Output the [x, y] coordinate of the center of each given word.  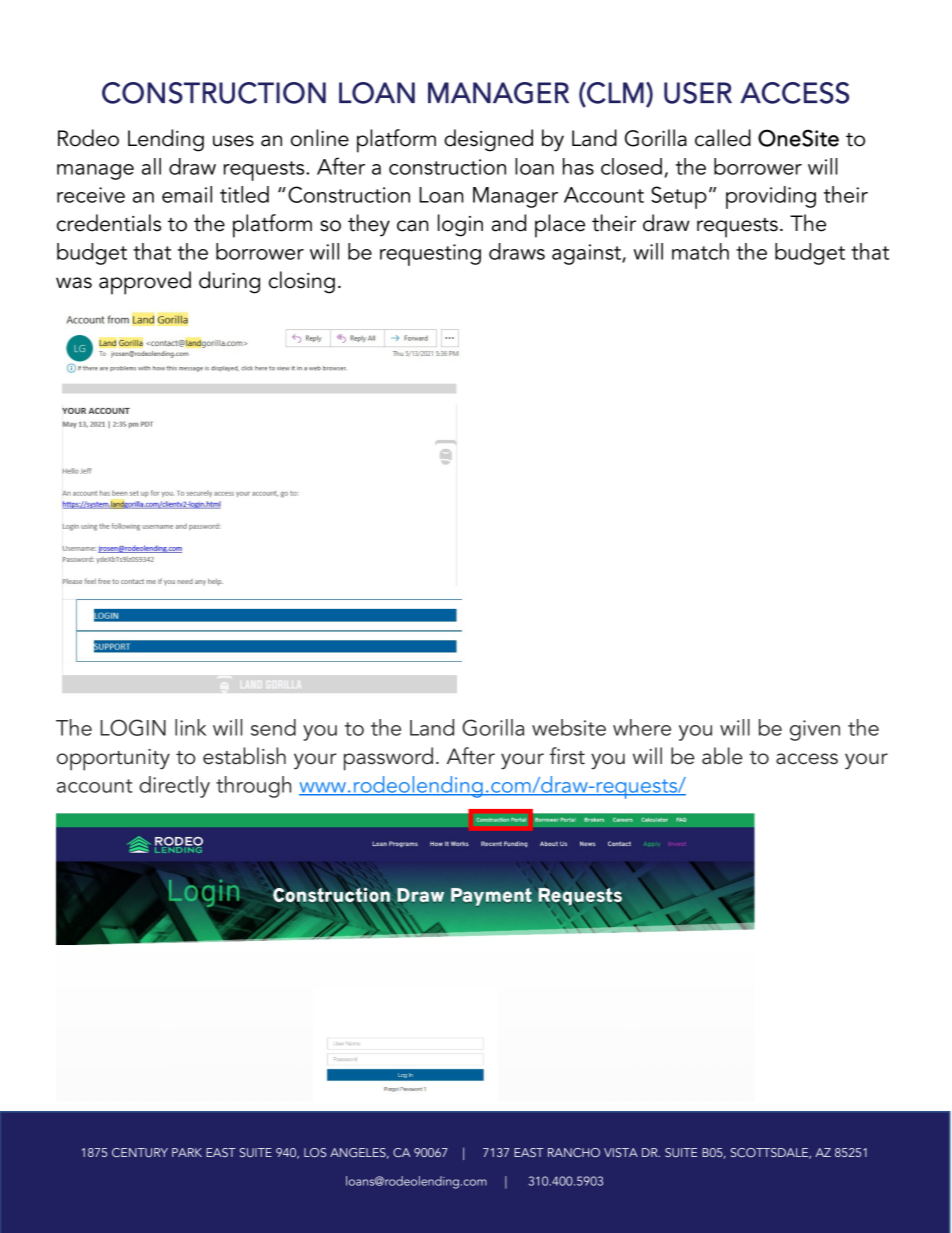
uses [233, 141]
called [723, 138]
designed [488, 140]
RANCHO [574, 1152]
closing [302, 282]
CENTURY [140, 1152]
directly [174, 787]
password [388, 759]
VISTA [621, 1152]
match [700, 251]
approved [145, 283]
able [722, 756]
